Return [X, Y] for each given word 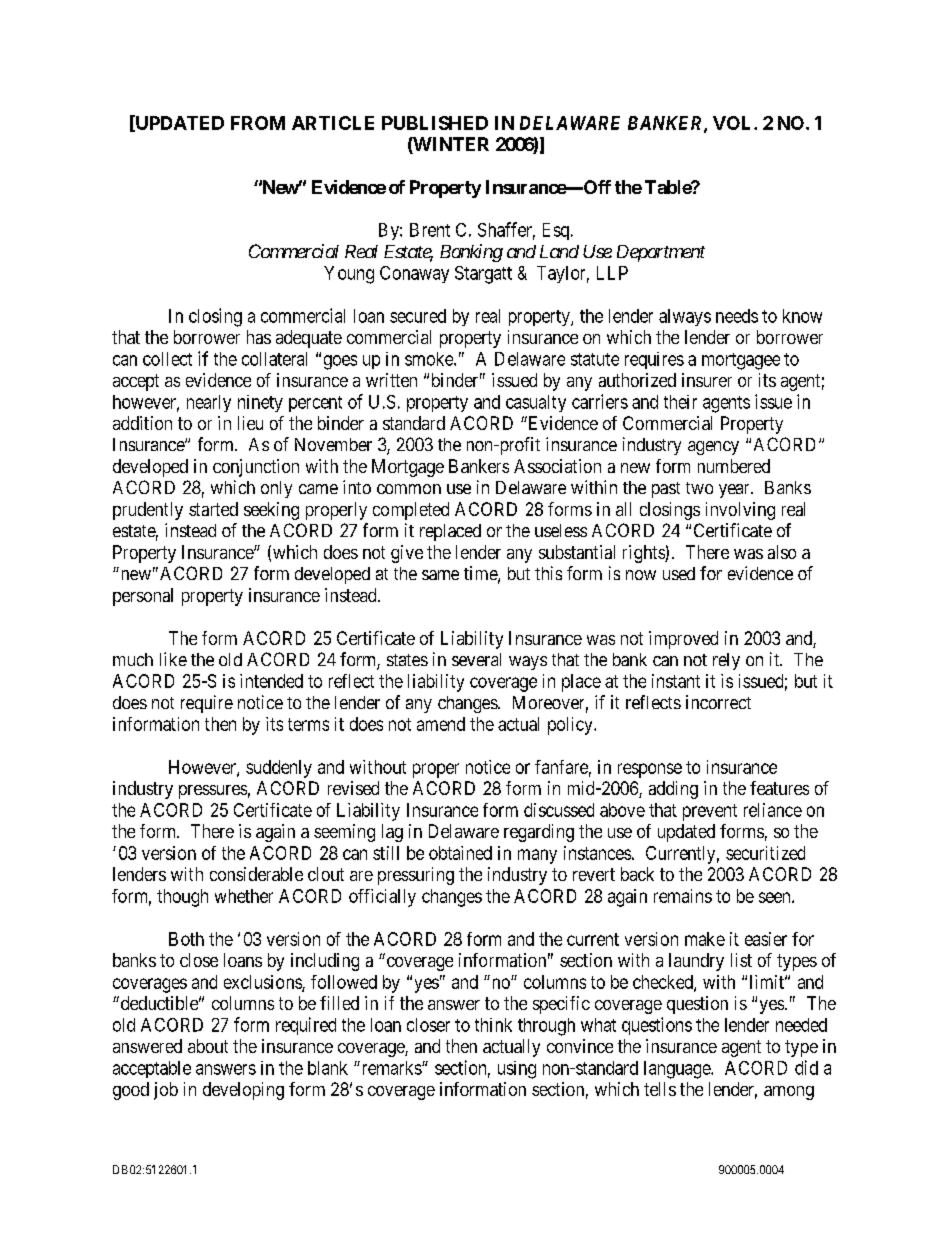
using [517, 1070]
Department [661, 253]
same [440, 575]
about [208, 1046]
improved [683, 640]
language [678, 1070]
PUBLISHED [435, 123]
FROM [258, 123]
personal [143, 597]
